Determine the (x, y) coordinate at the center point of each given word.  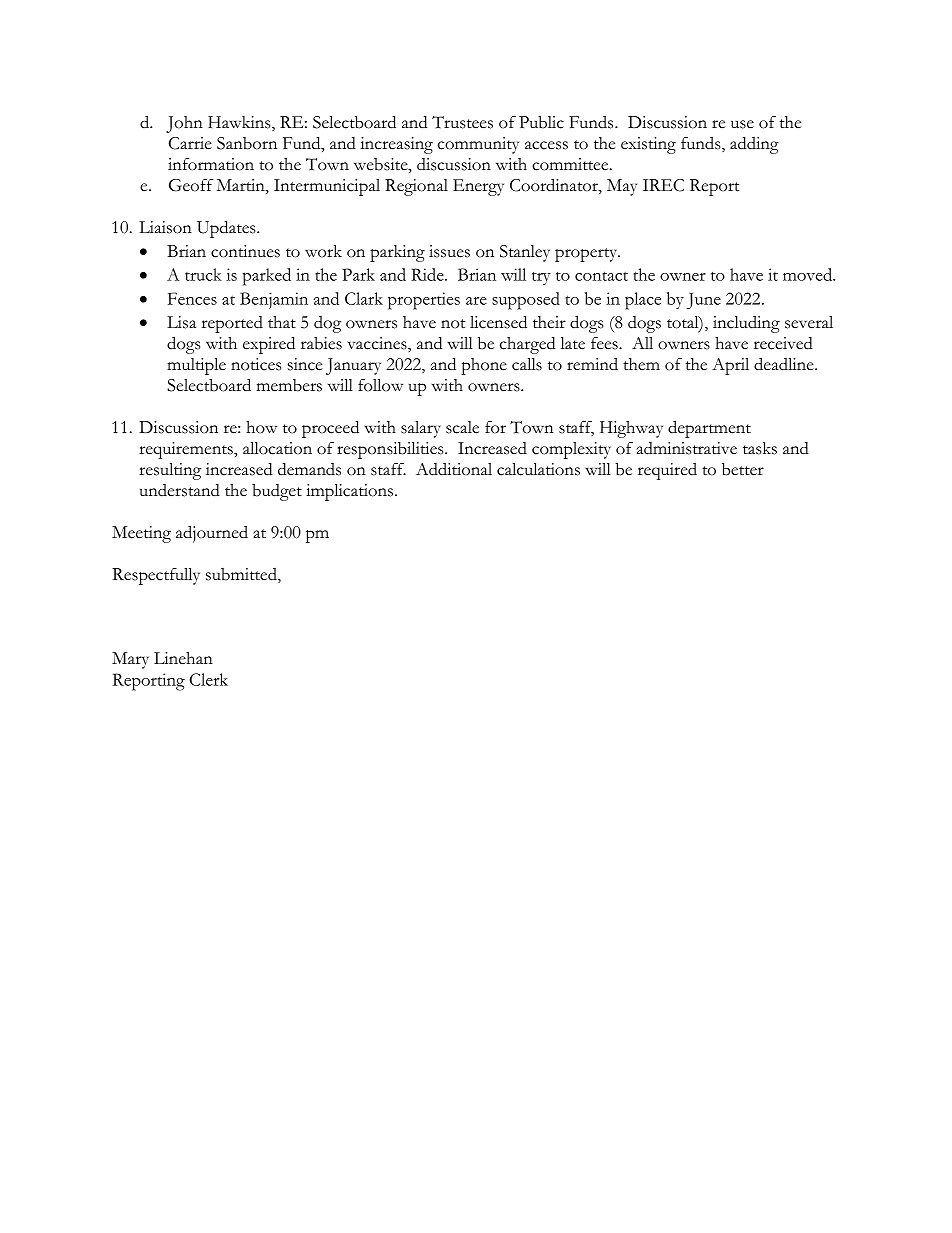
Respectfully (156, 576)
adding (754, 145)
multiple (196, 366)
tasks (760, 448)
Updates (227, 229)
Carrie (190, 143)
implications (351, 492)
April (730, 366)
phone (484, 366)
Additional (454, 469)
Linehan (183, 658)
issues (449, 251)
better (743, 469)
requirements (187, 450)
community (478, 145)
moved (809, 274)
